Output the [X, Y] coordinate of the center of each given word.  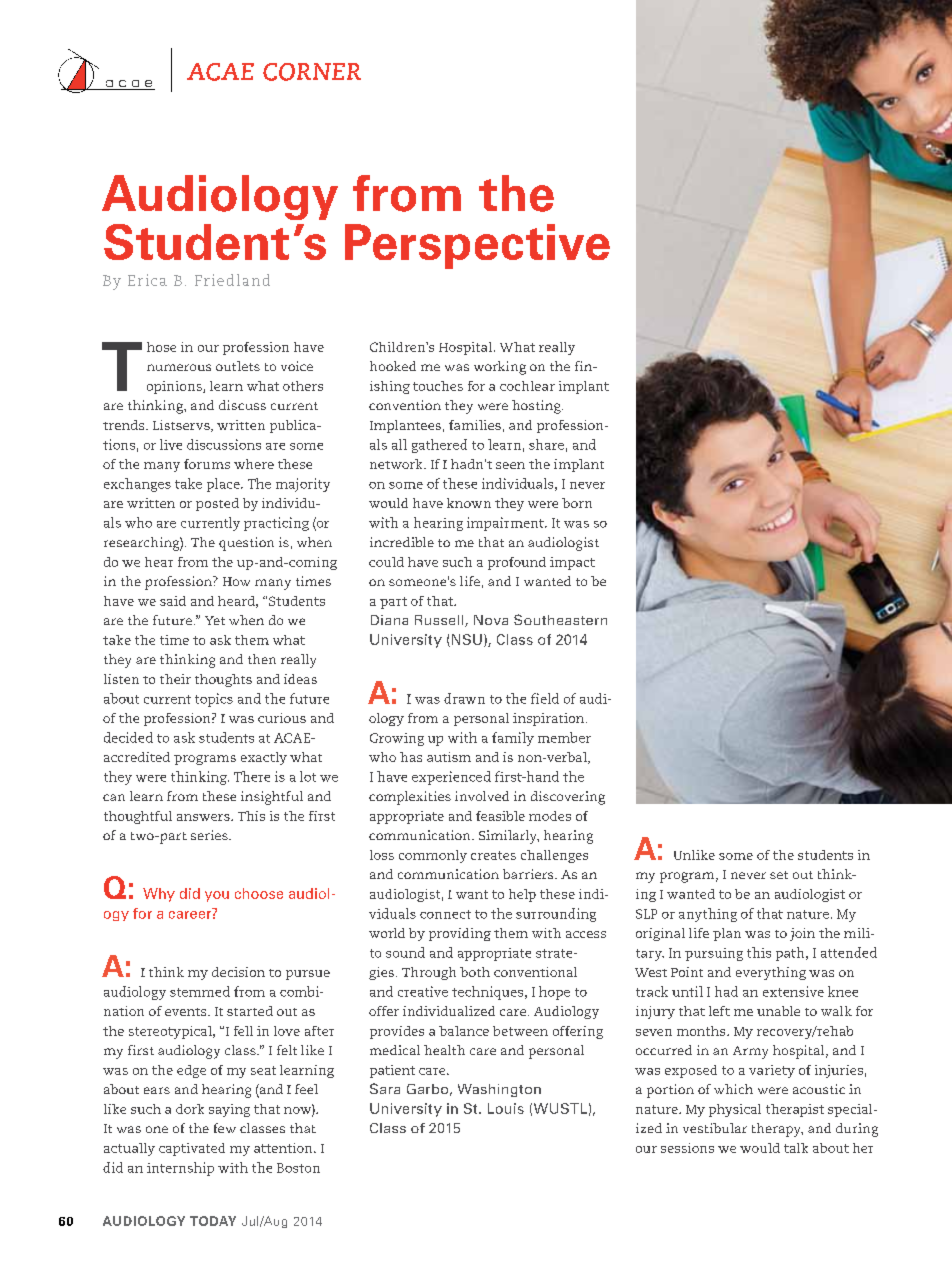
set [779, 875]
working [500, 368]
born [577, 503]
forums [207, 464]
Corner [312, 72]
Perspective [477, 246]
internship [180, 1169]
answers [204, 817]
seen [510, 465]
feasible [500, 816]
